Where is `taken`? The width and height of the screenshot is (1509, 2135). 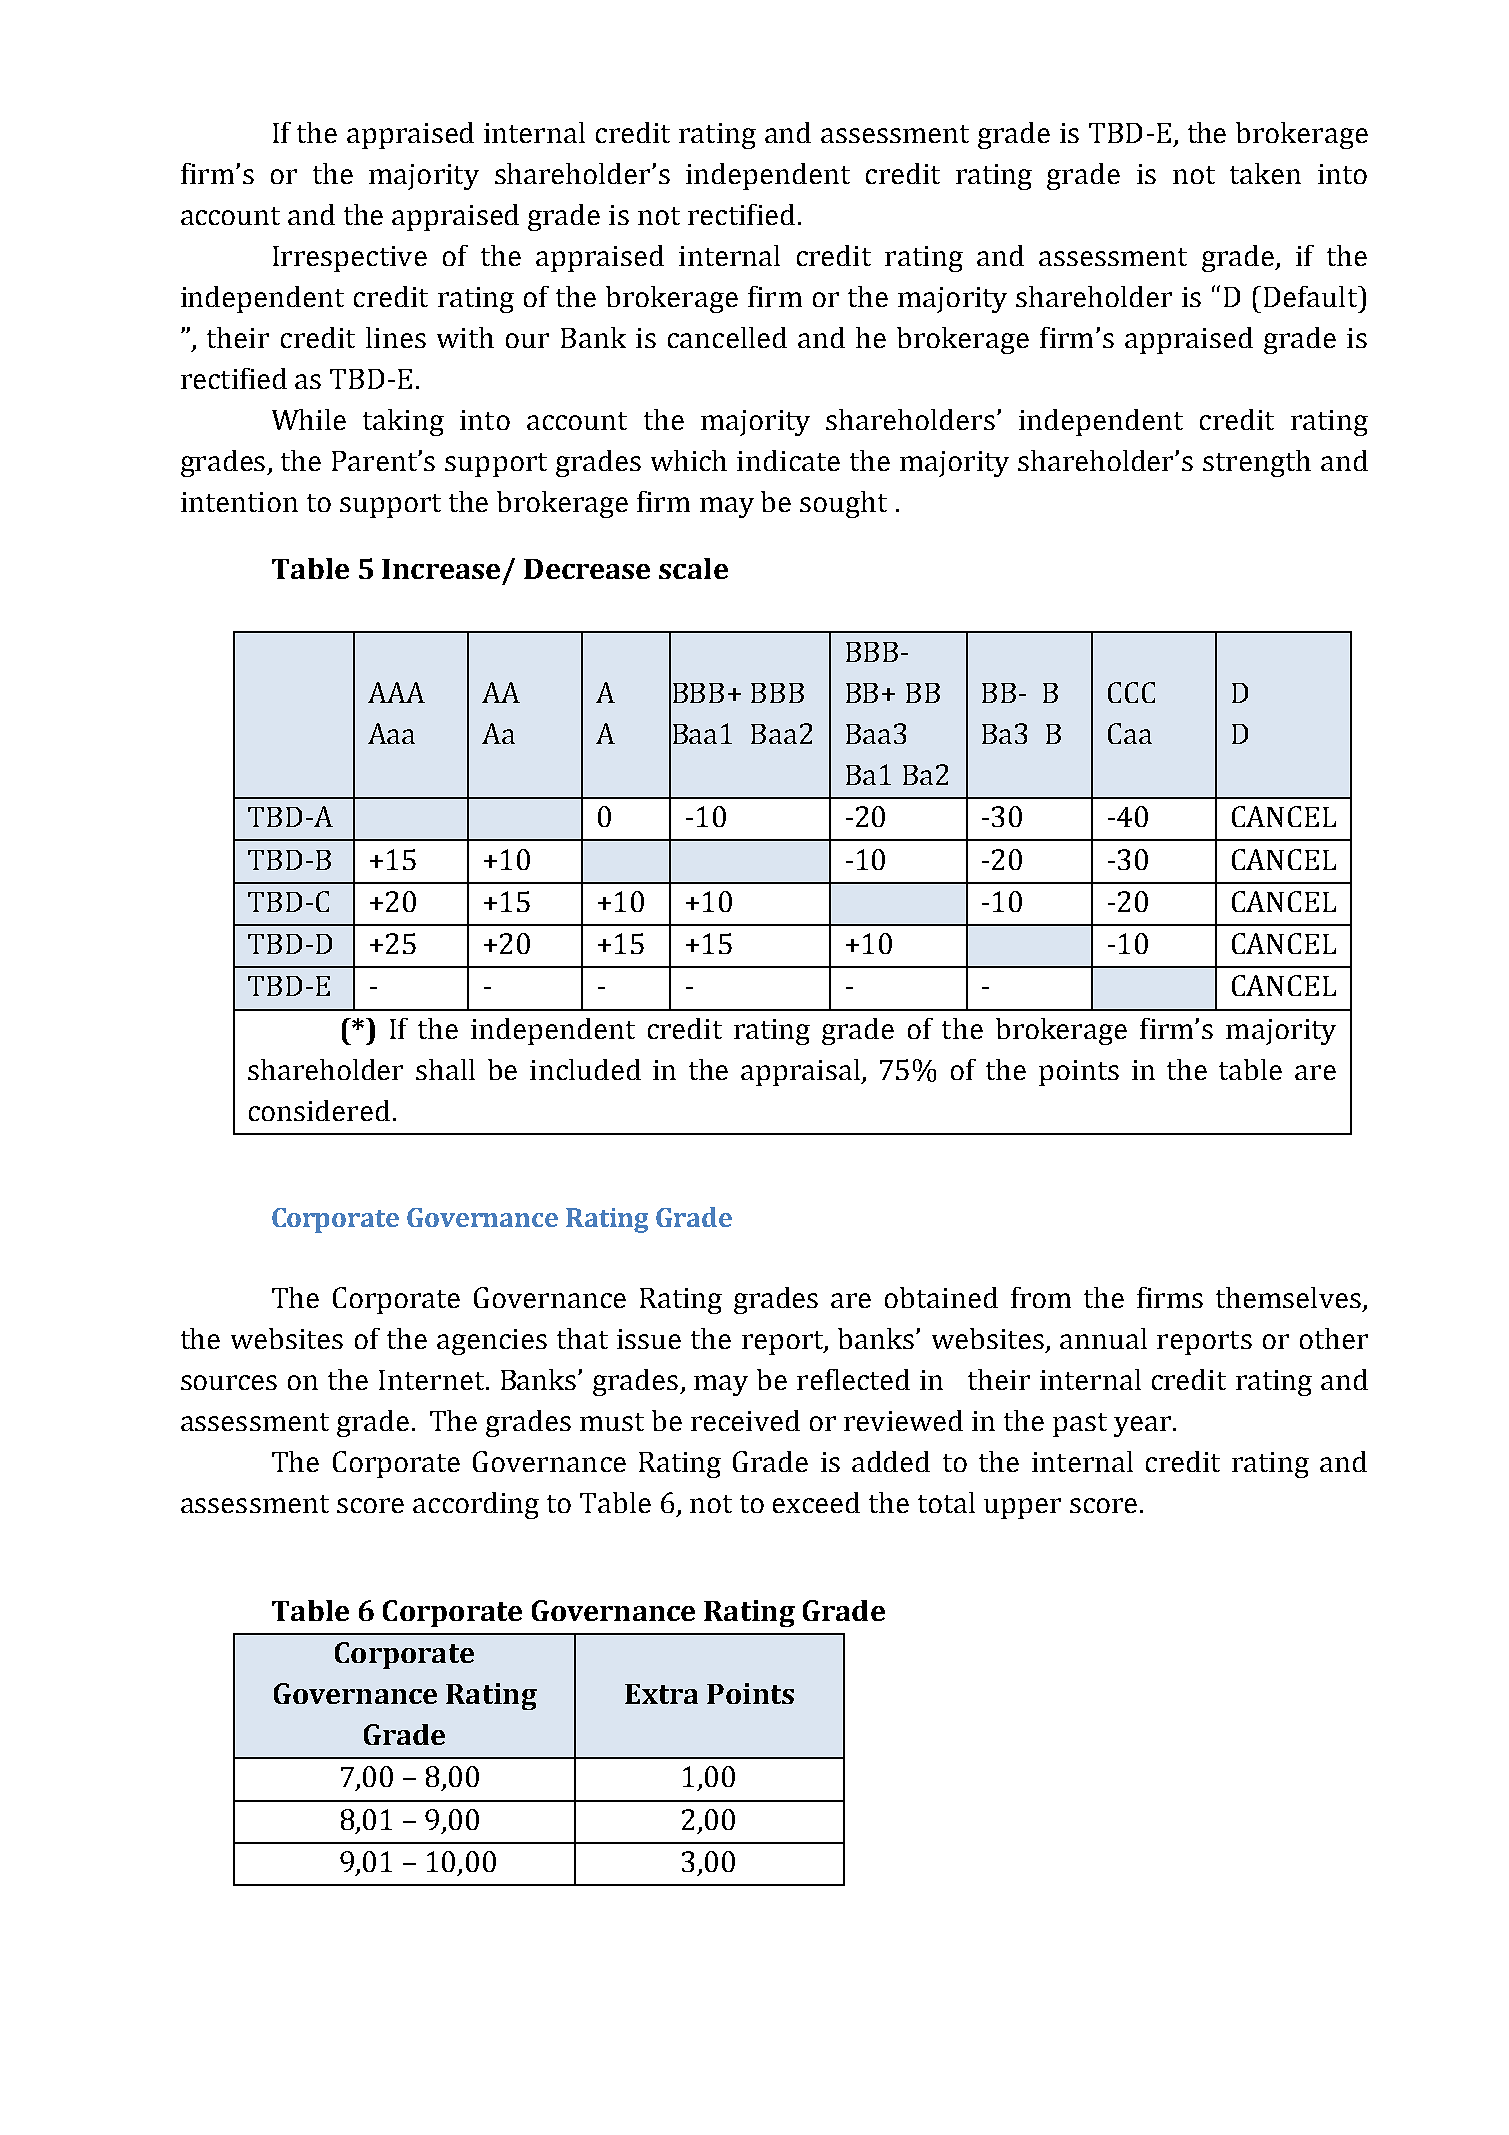
taken is located at coordinates (1265, 173).
